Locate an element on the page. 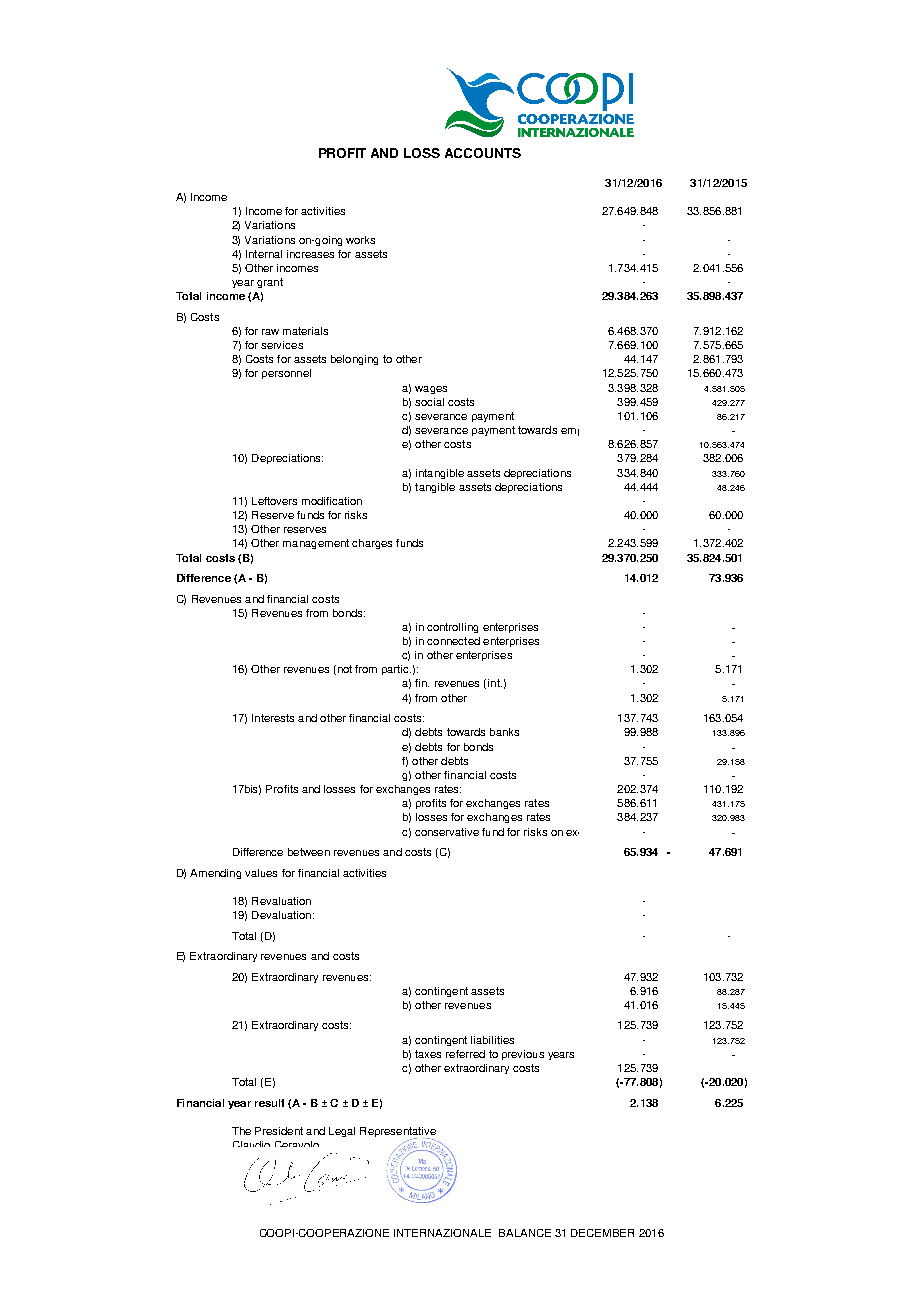  banks is located at coordinates (504, 732).
